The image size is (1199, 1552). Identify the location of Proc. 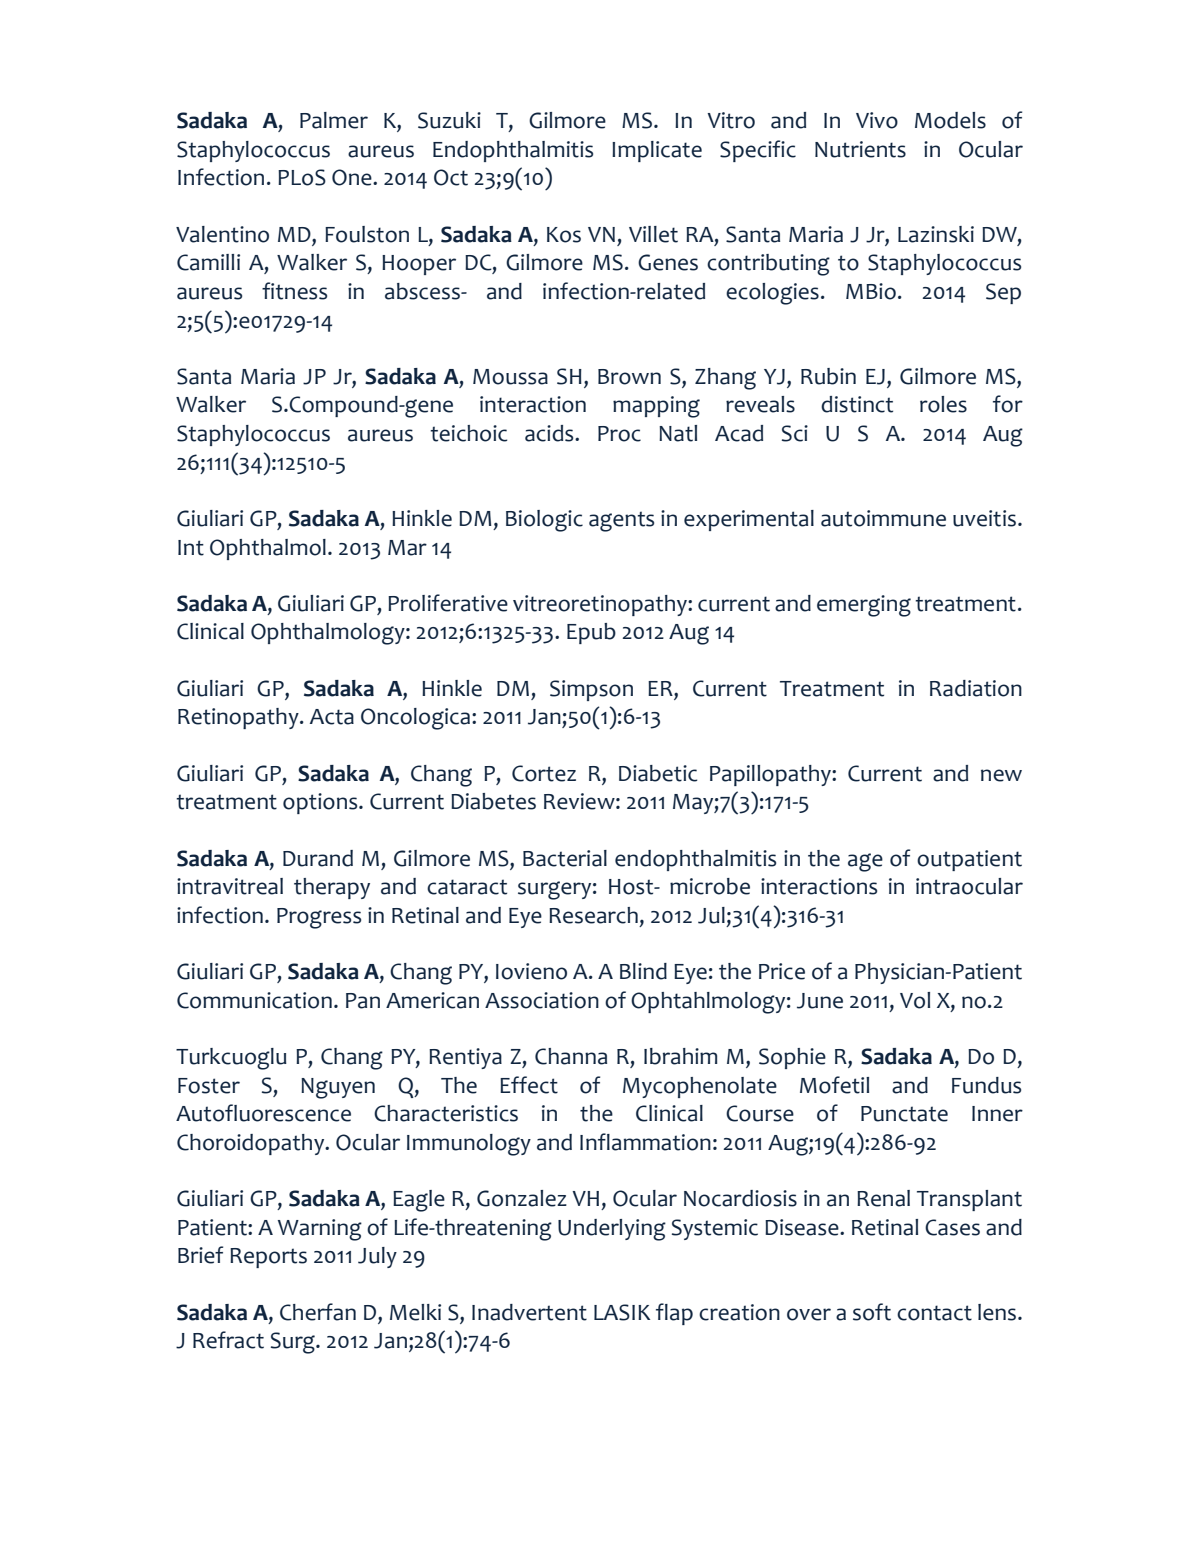
(619, 434).
